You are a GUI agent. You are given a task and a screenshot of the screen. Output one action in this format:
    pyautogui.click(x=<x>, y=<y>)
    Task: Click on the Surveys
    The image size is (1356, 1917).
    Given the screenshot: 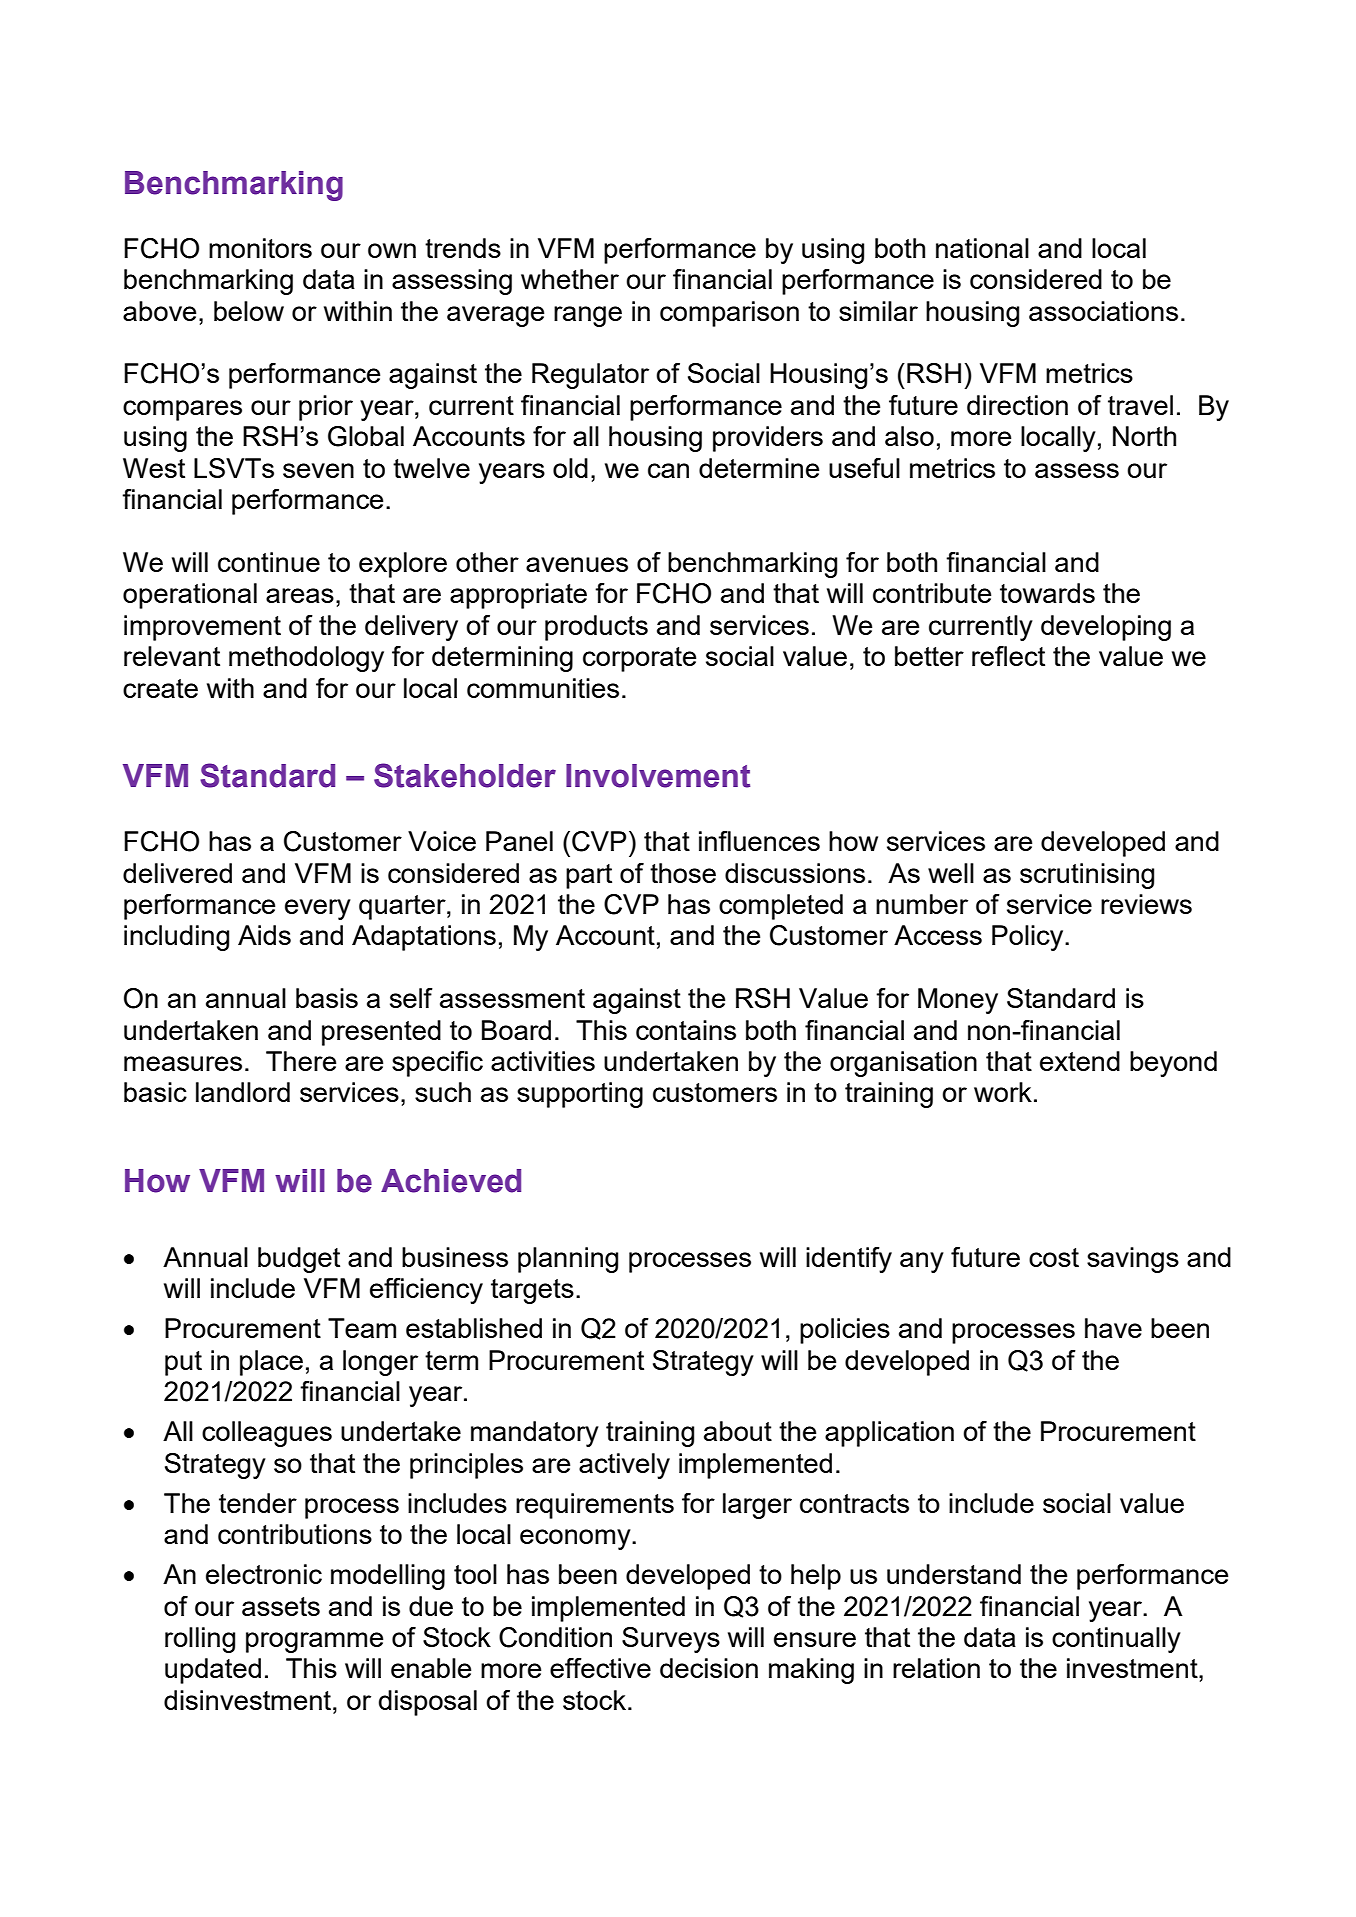 What is the action you would take?
    pyautogui.click(x=671, y=1640)
